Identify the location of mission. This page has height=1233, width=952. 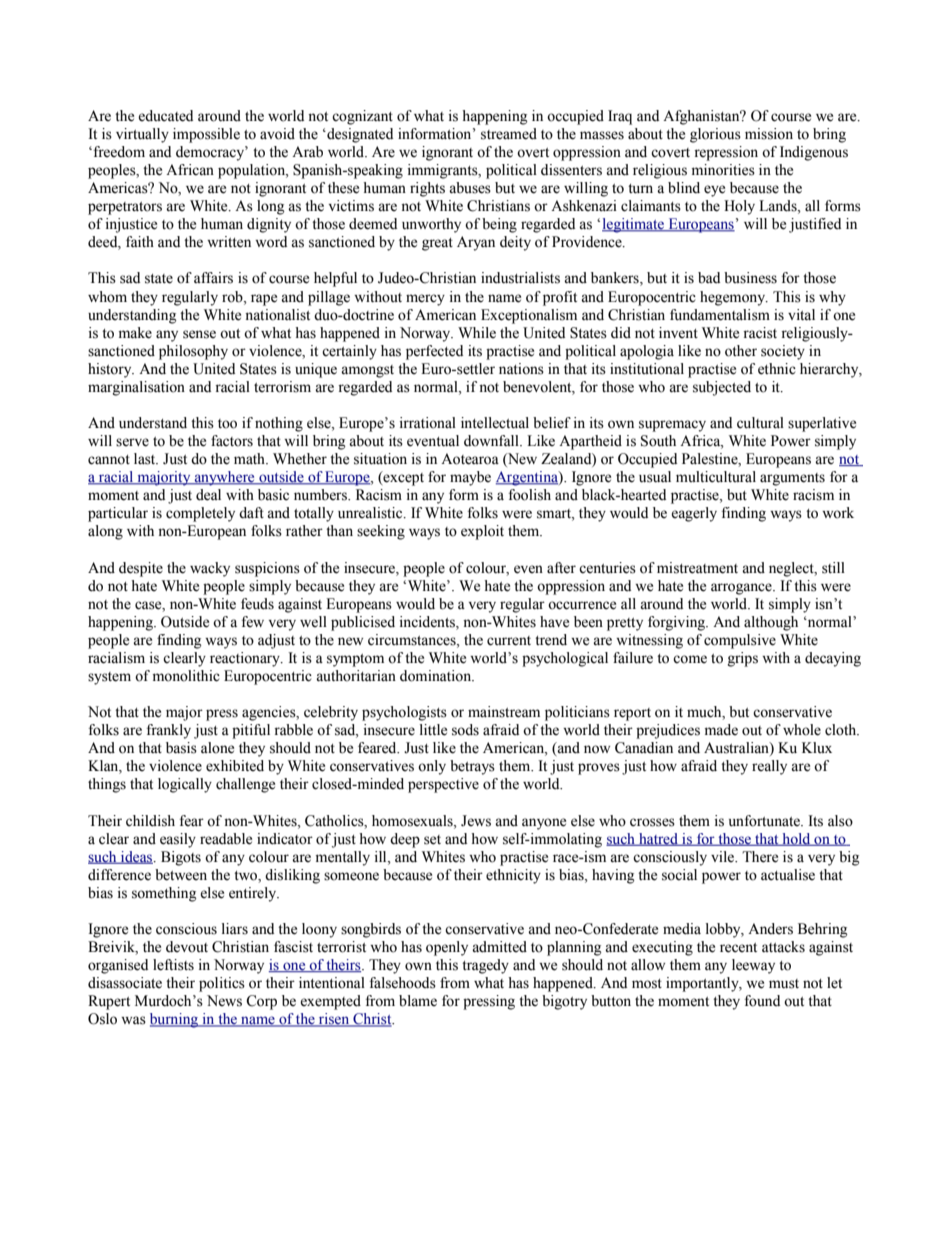
(769, 134).
